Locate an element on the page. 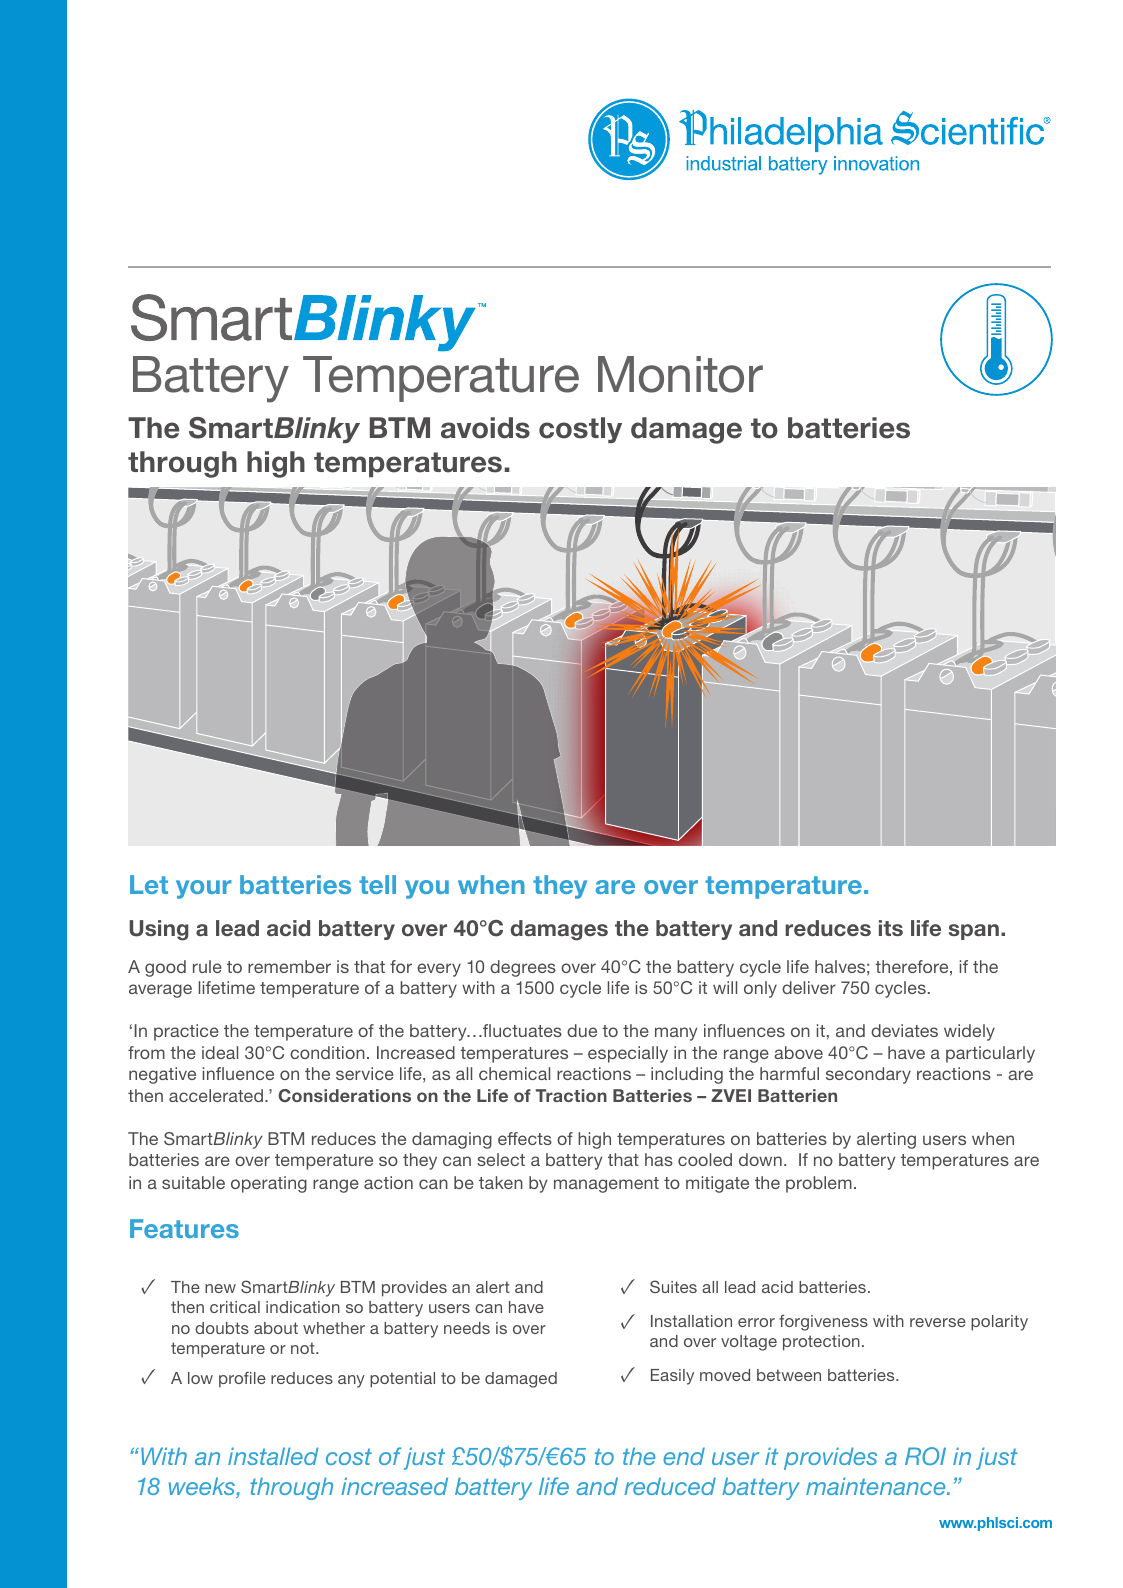  accelerated is located at coordinates (217, 1095).
